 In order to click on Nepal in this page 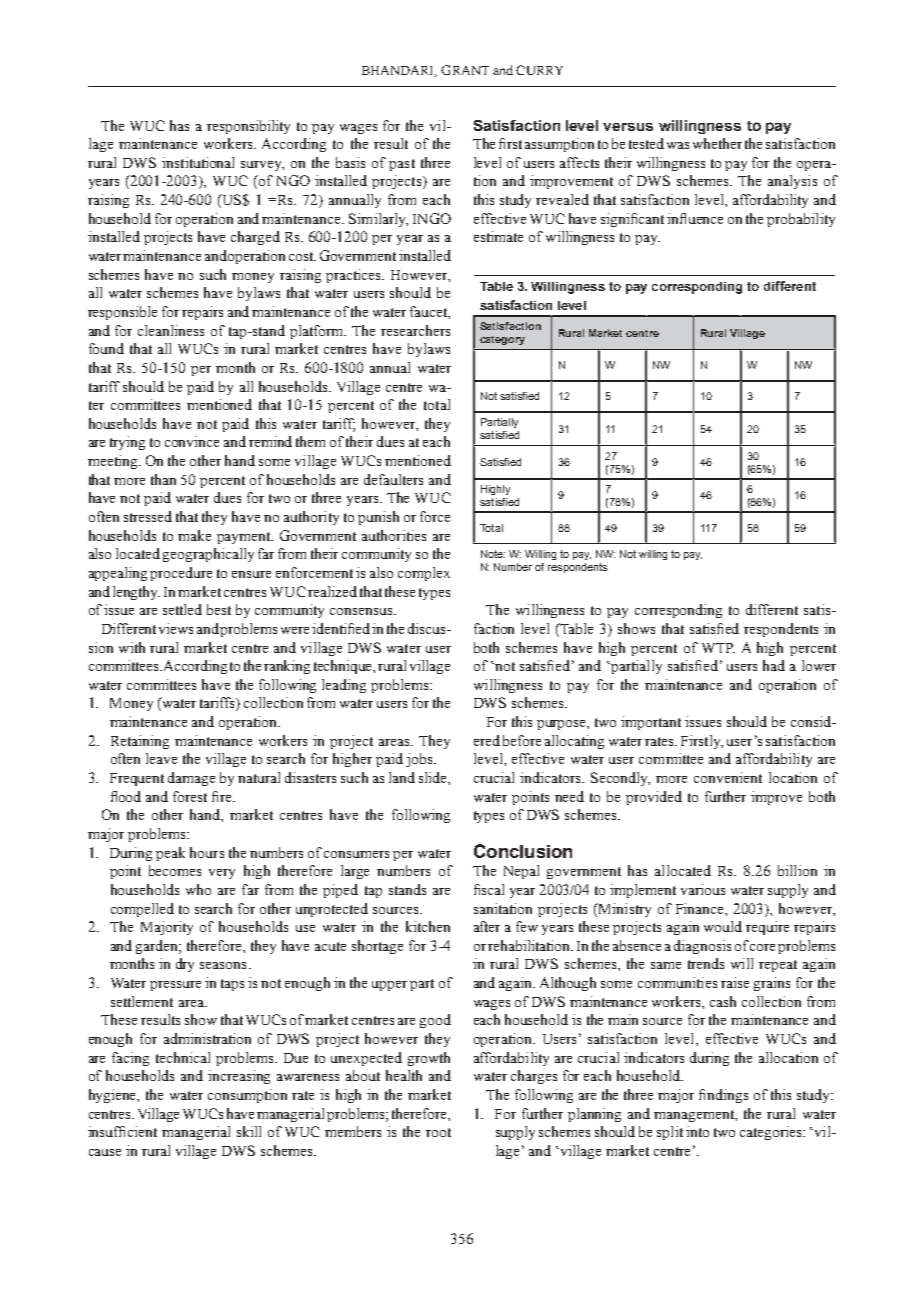, I will do `click(521, 872)`.
